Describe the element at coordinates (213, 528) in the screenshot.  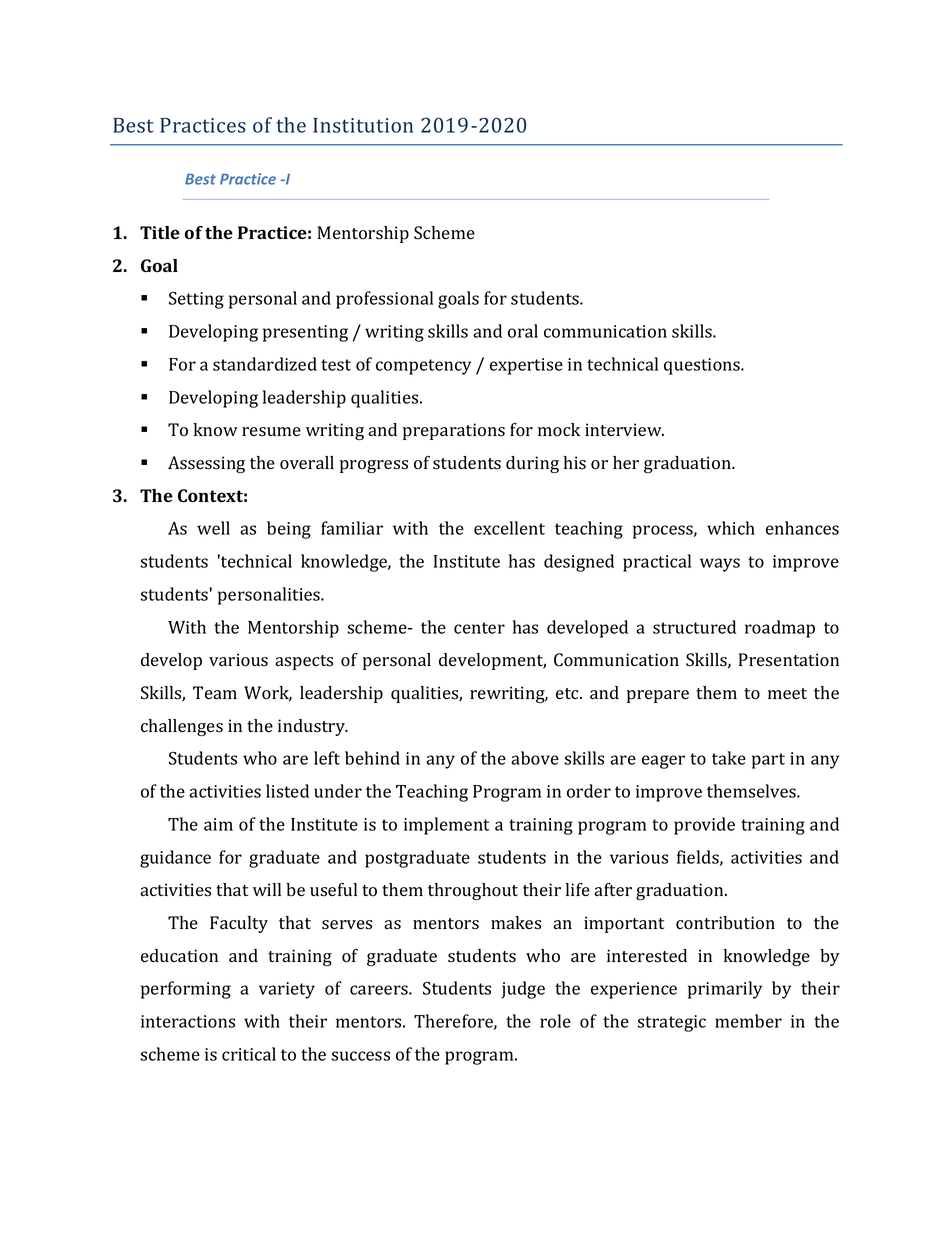
I see `well` at that location.
